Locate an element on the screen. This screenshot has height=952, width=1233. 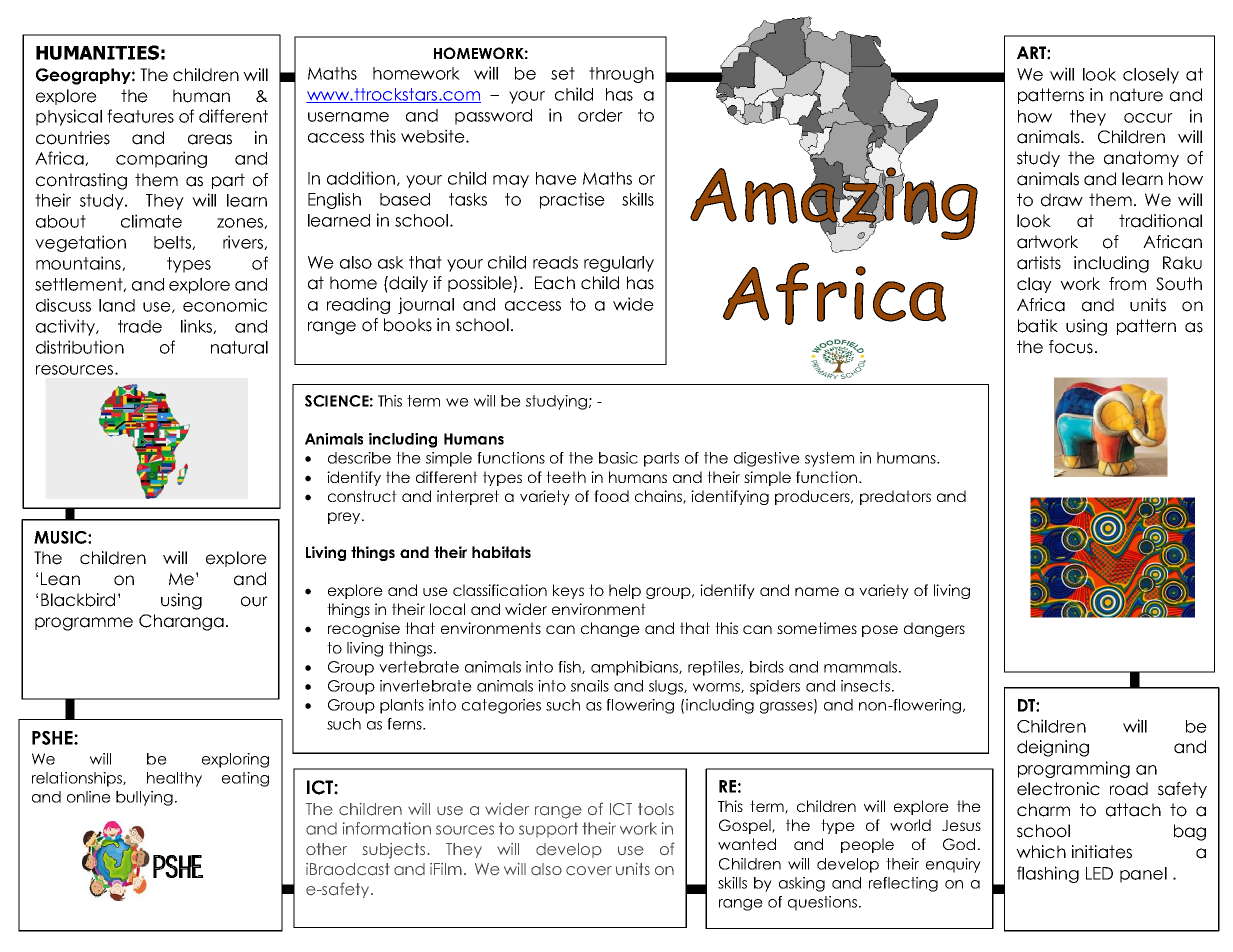
clay is located at coordinates (1034, 285).
